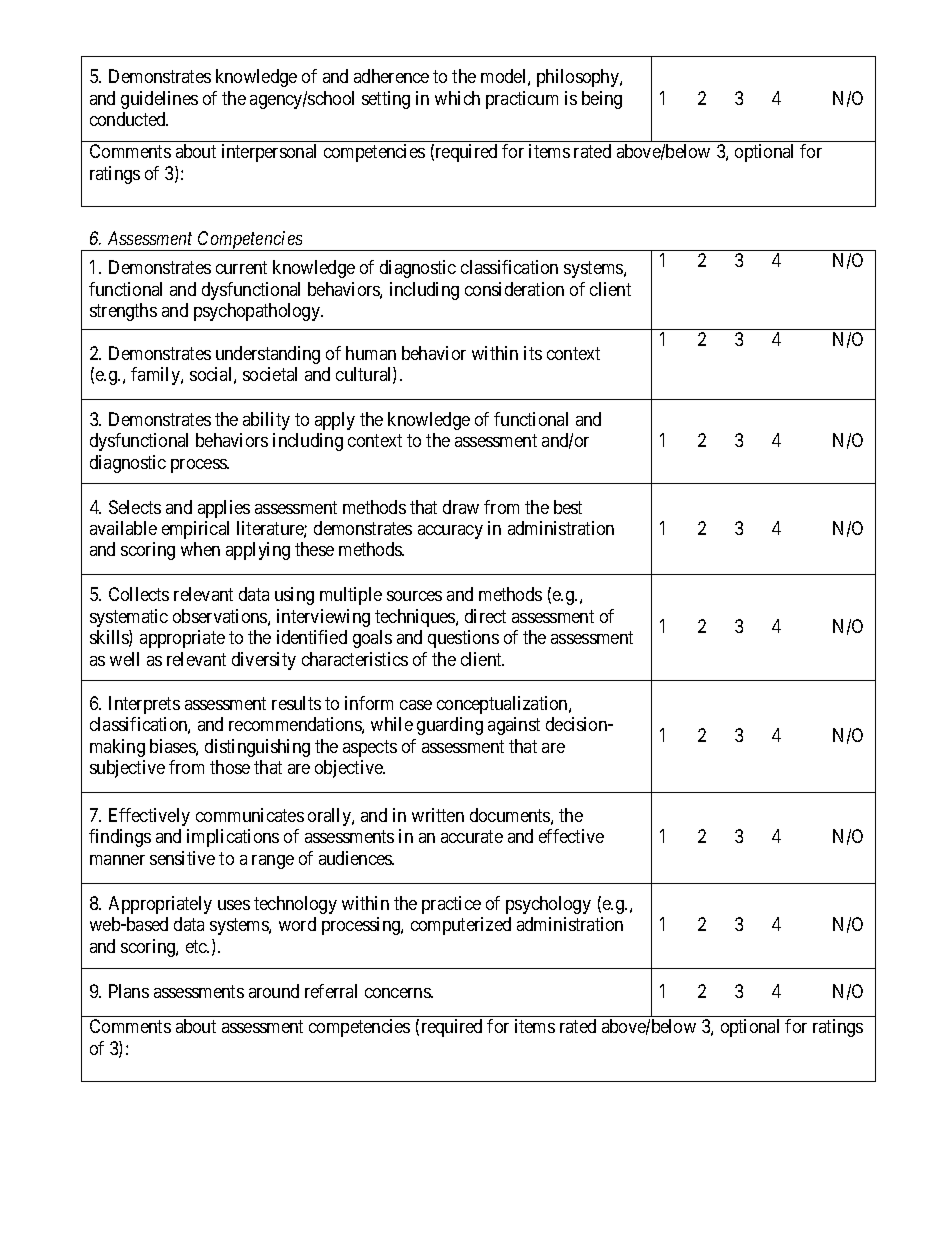 Image resolution: width=952 pixels, height=1233 pixels. Describe the element at coordinates (159, 100) in the screenshot. I see `guidelines` at that location.
